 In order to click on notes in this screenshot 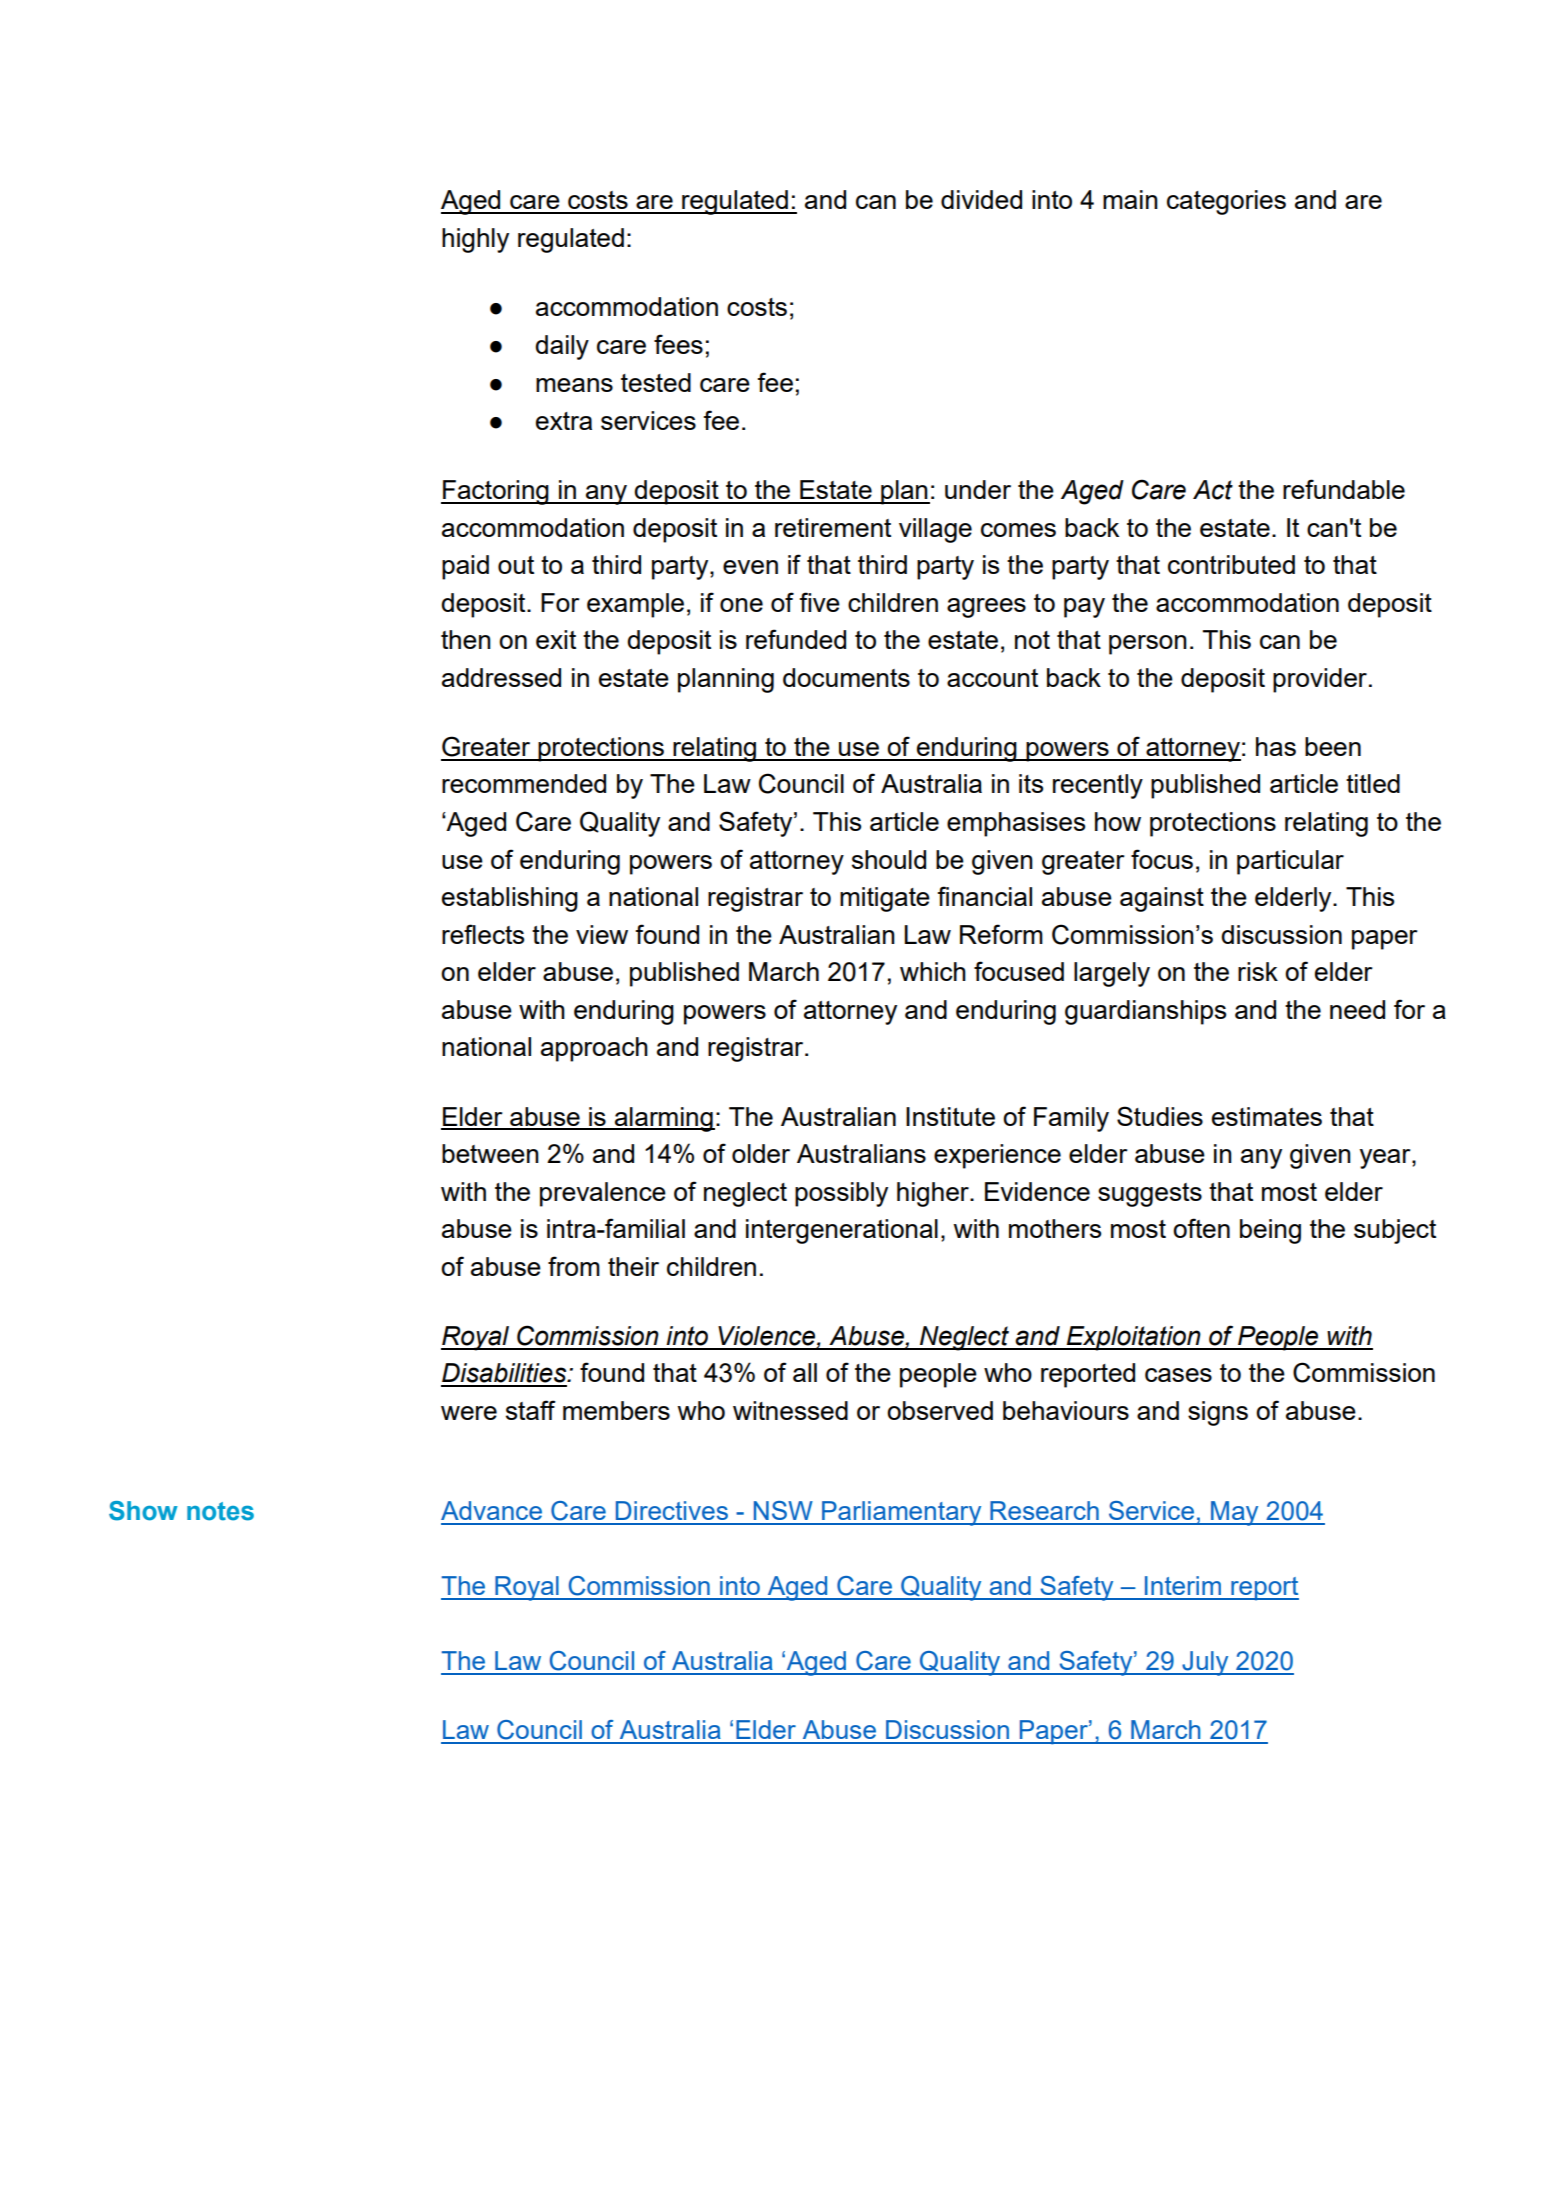, I will do `click(220, 1511)`.
